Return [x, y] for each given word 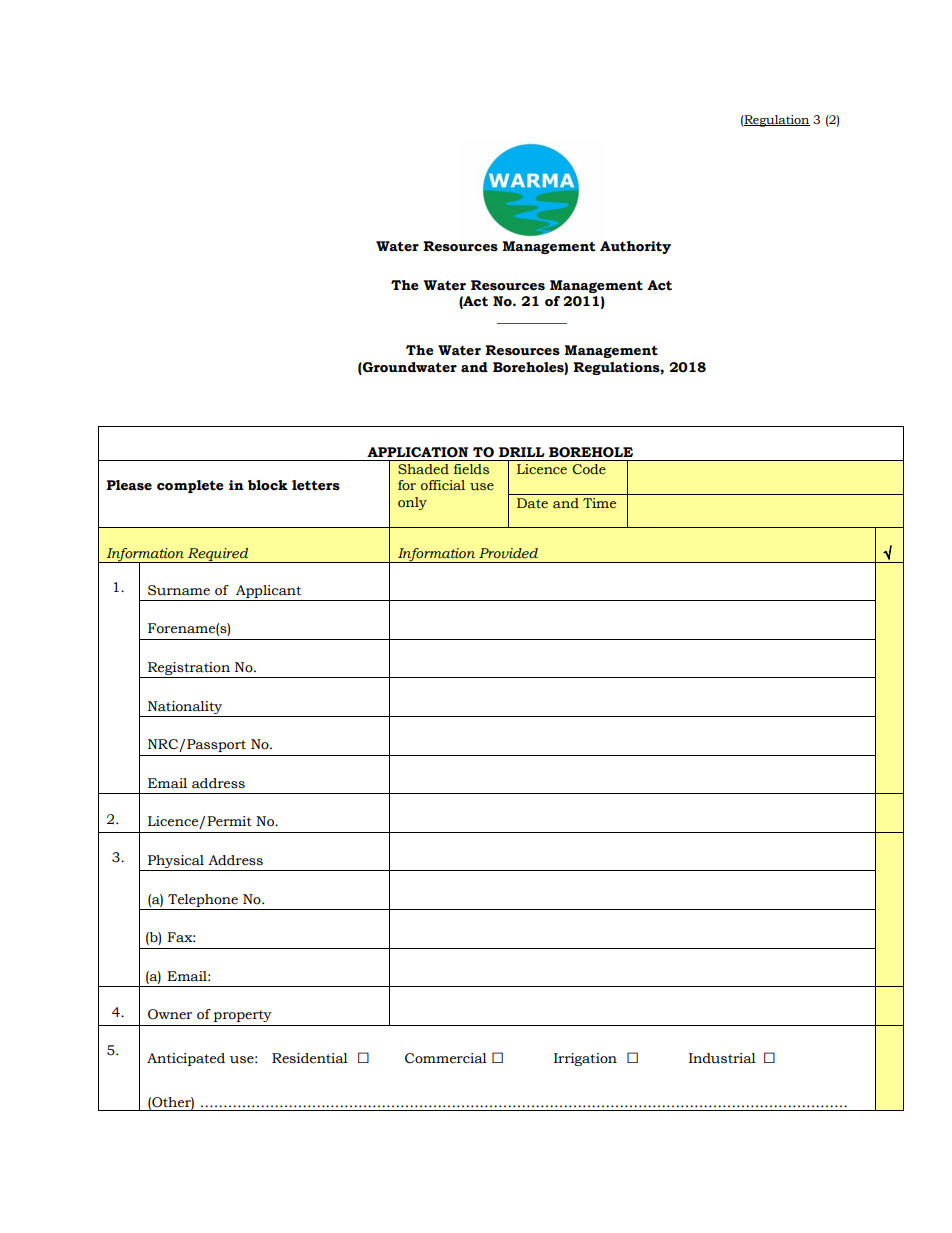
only [412, 503]
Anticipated [186, 1059]
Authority [635, 247]
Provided [508, 553]
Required [218, 555]
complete [190, 486]
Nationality [185, 707]
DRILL [522, 452]
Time [599, 503]
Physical [176, 861]
